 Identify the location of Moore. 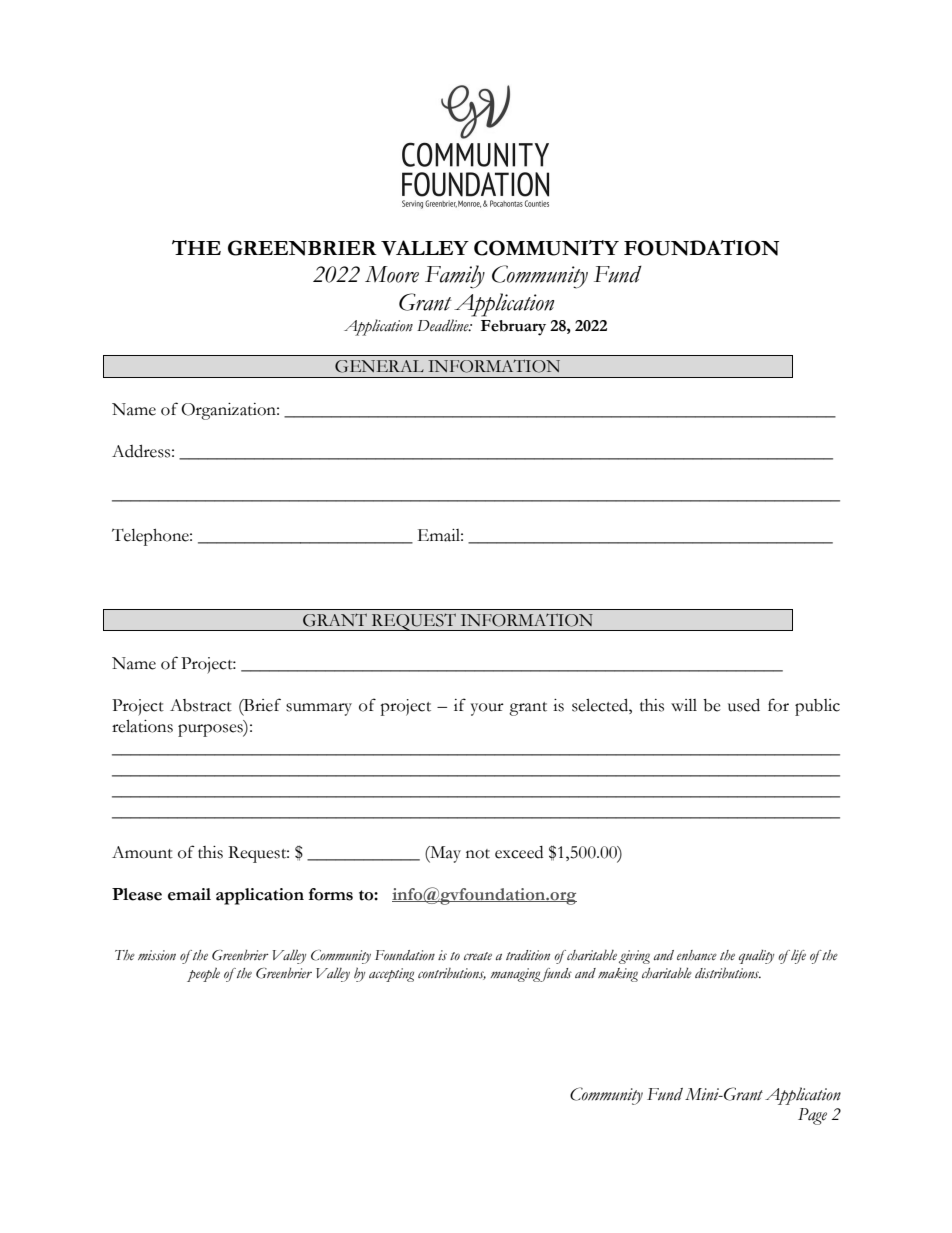
(392, 274).
